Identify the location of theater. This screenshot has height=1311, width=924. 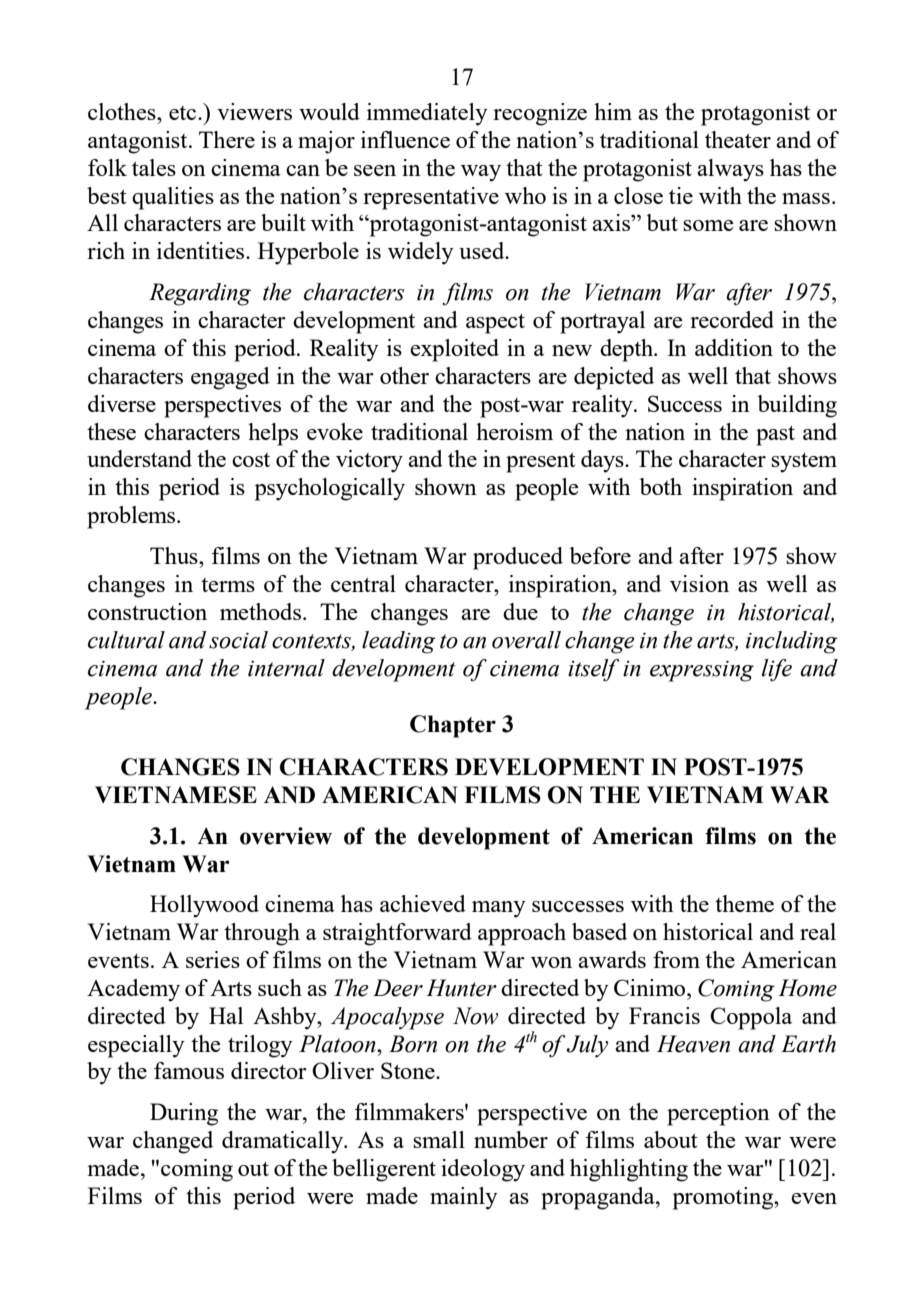
(738, 139).
